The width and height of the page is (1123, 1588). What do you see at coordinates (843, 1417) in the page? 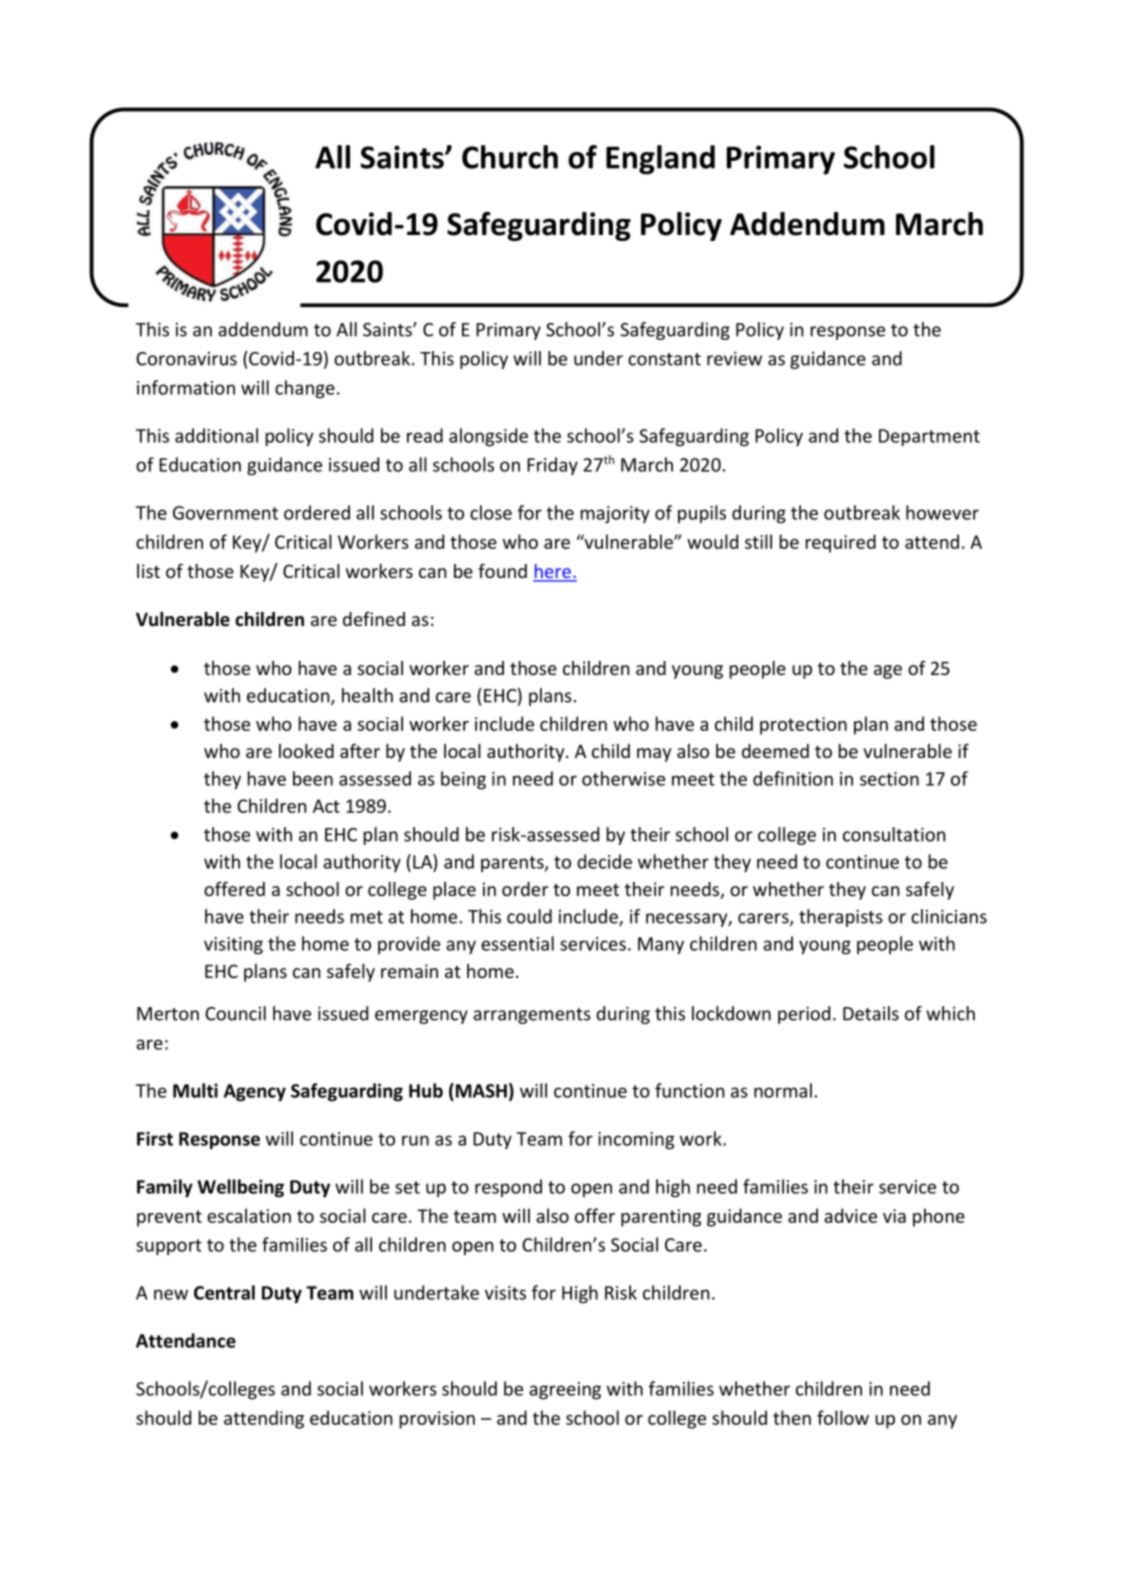
I see `follow` at bounding box center [843, 1417].
